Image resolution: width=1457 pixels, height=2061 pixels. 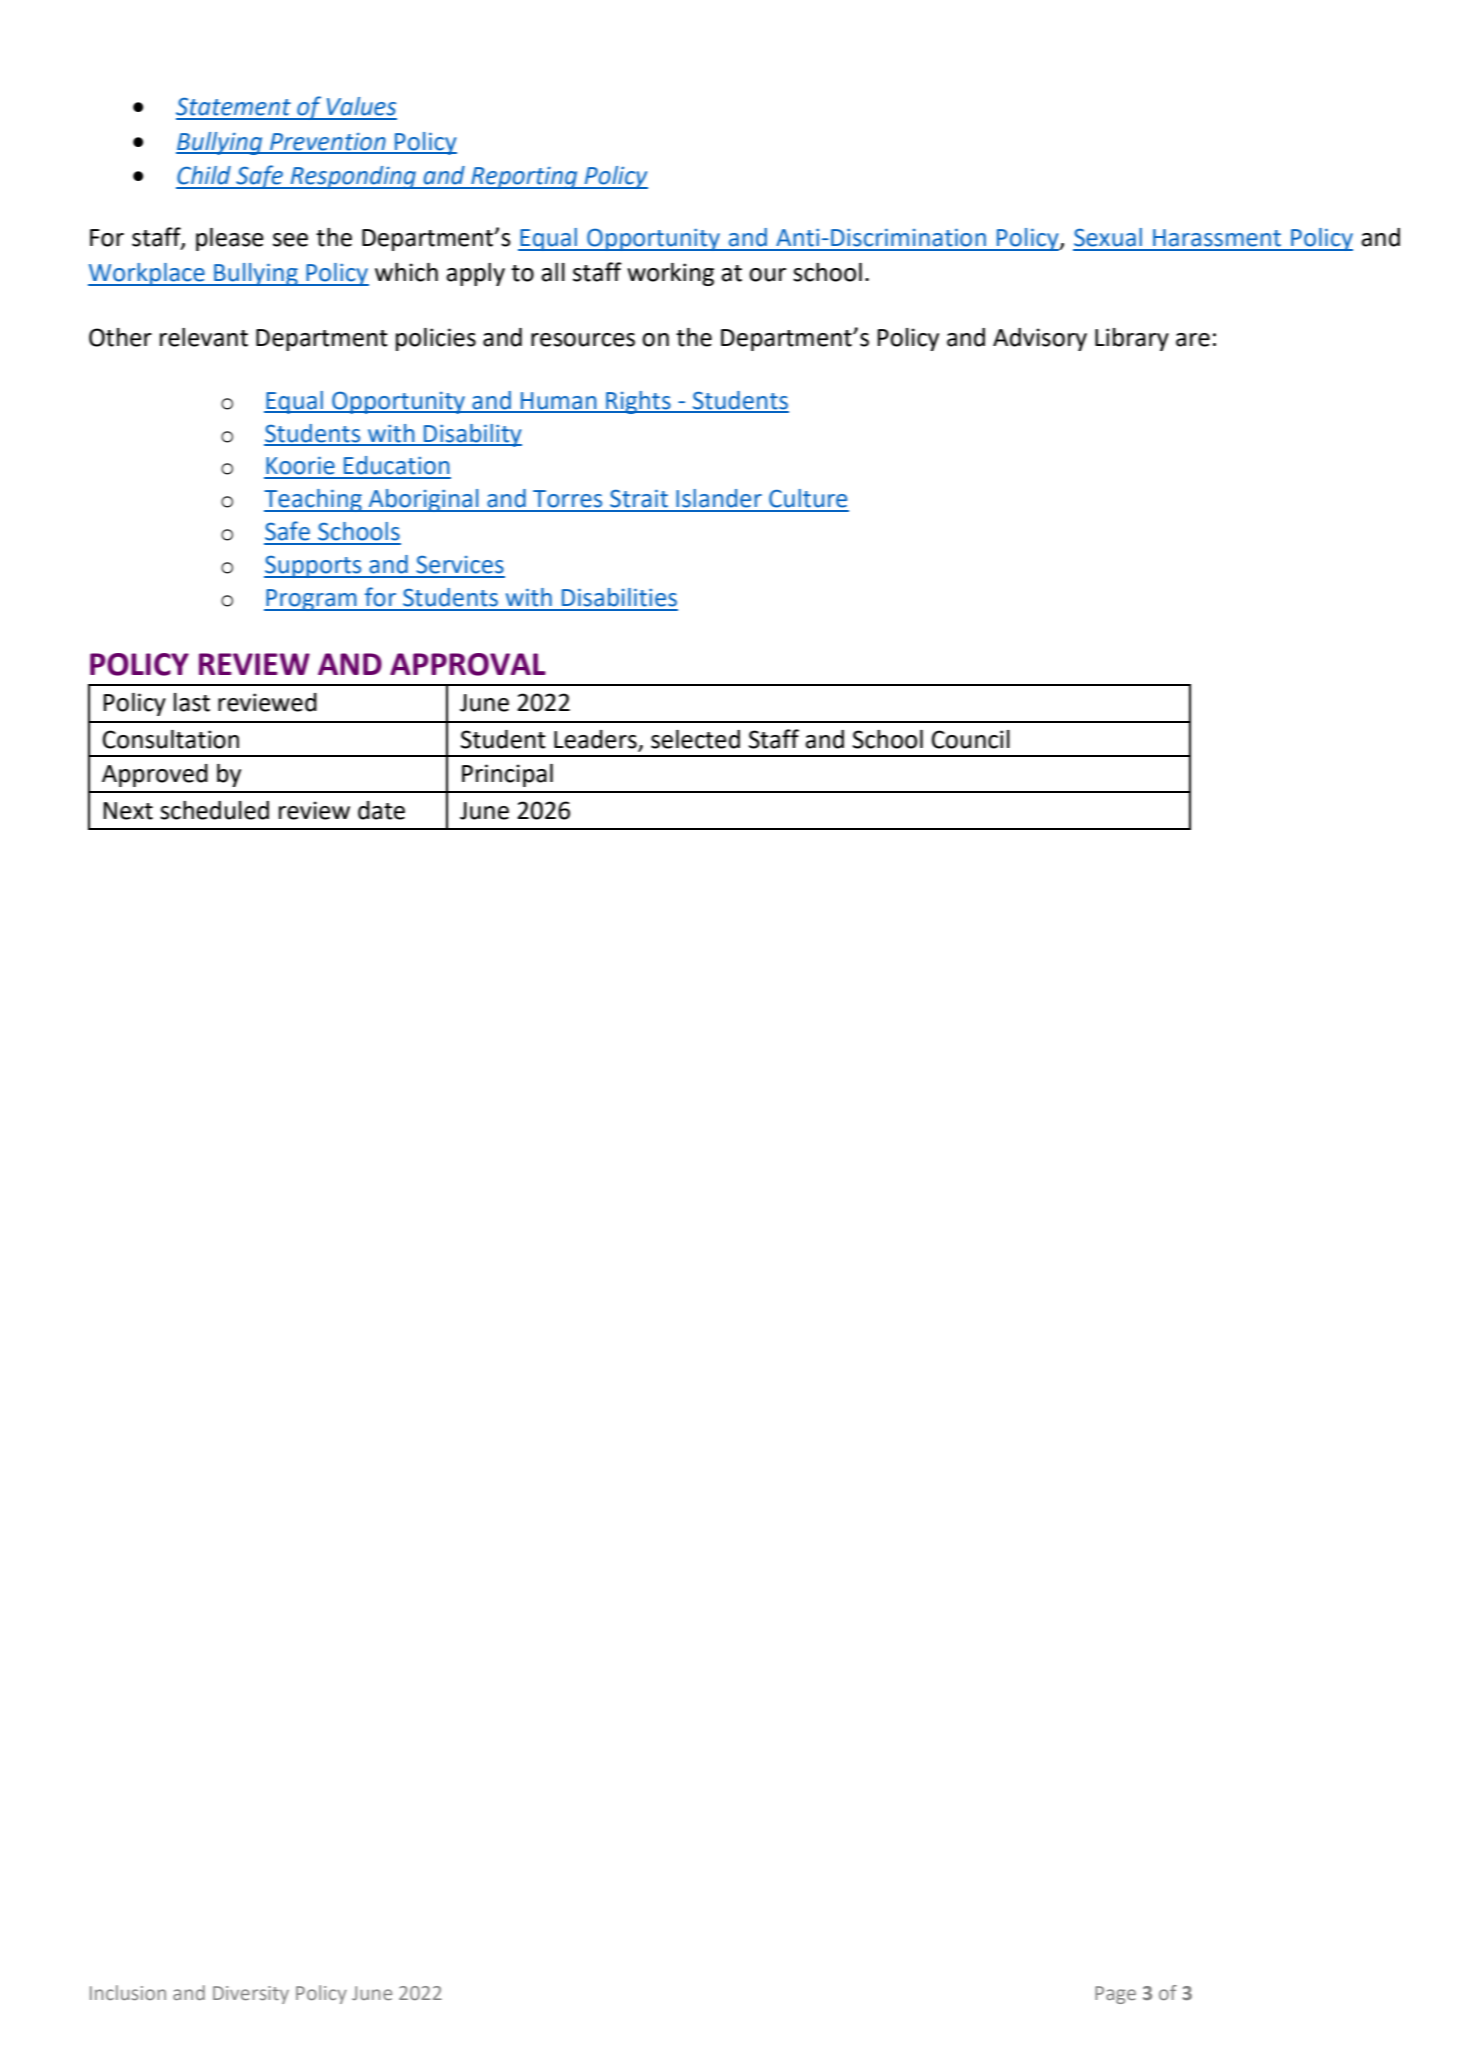 What do you see at coordinates (1115, 1995) in the page?
I see `Page` at bounding box center [1115, 1995].
